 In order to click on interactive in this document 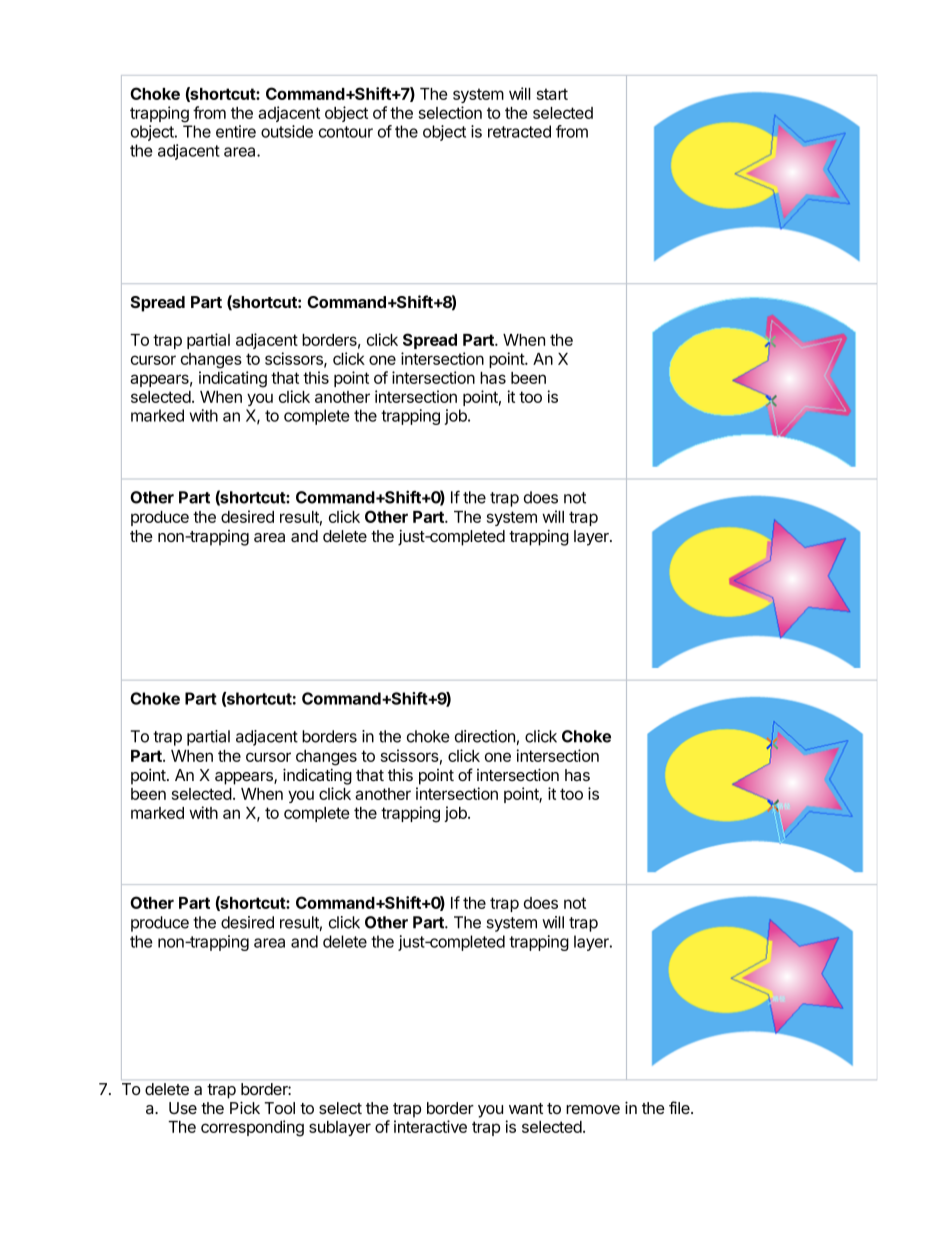, I will do `click(430, 1126)`.
